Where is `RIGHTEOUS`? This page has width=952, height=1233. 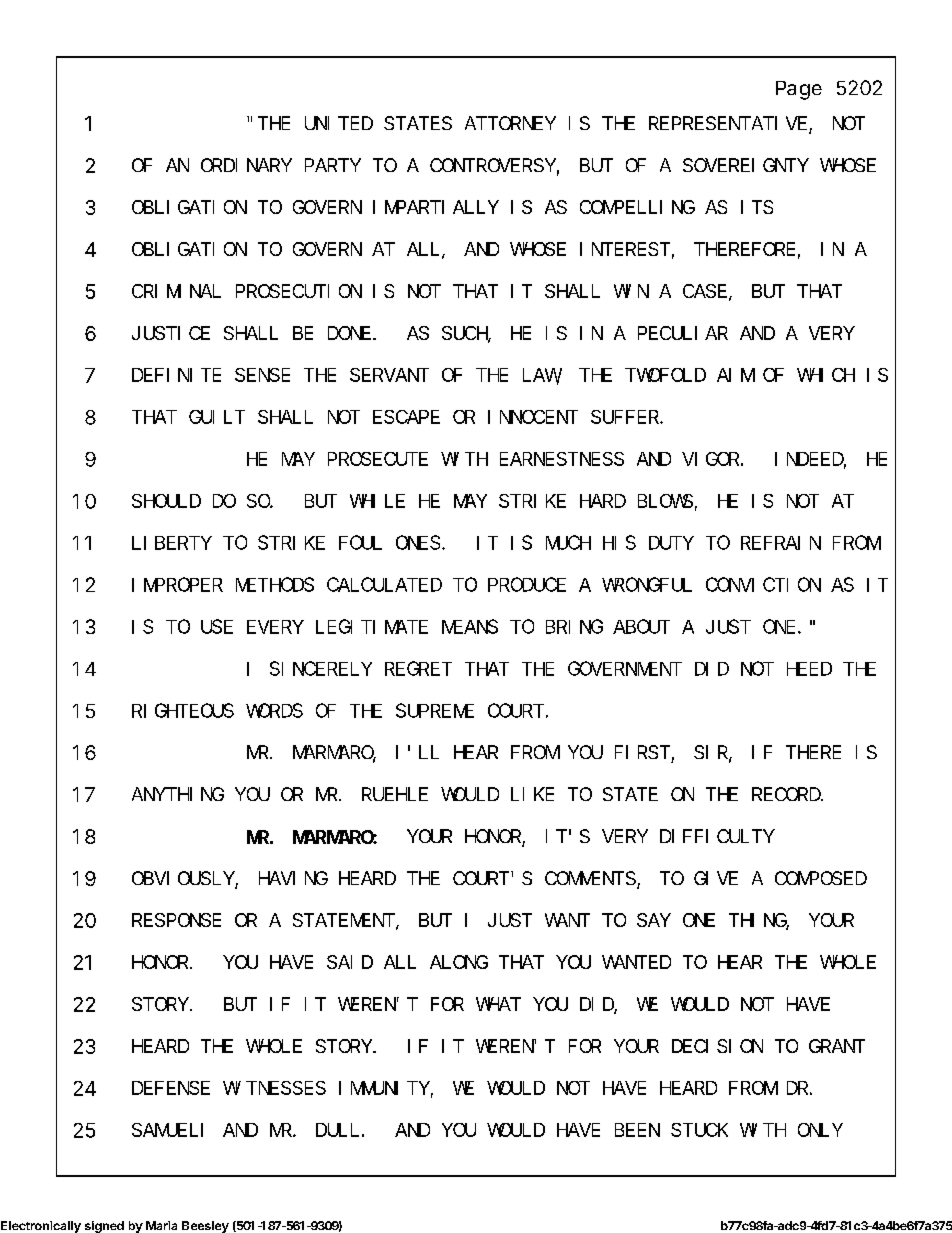 RIGHTEOUS is located at coordinates (183, 711).
